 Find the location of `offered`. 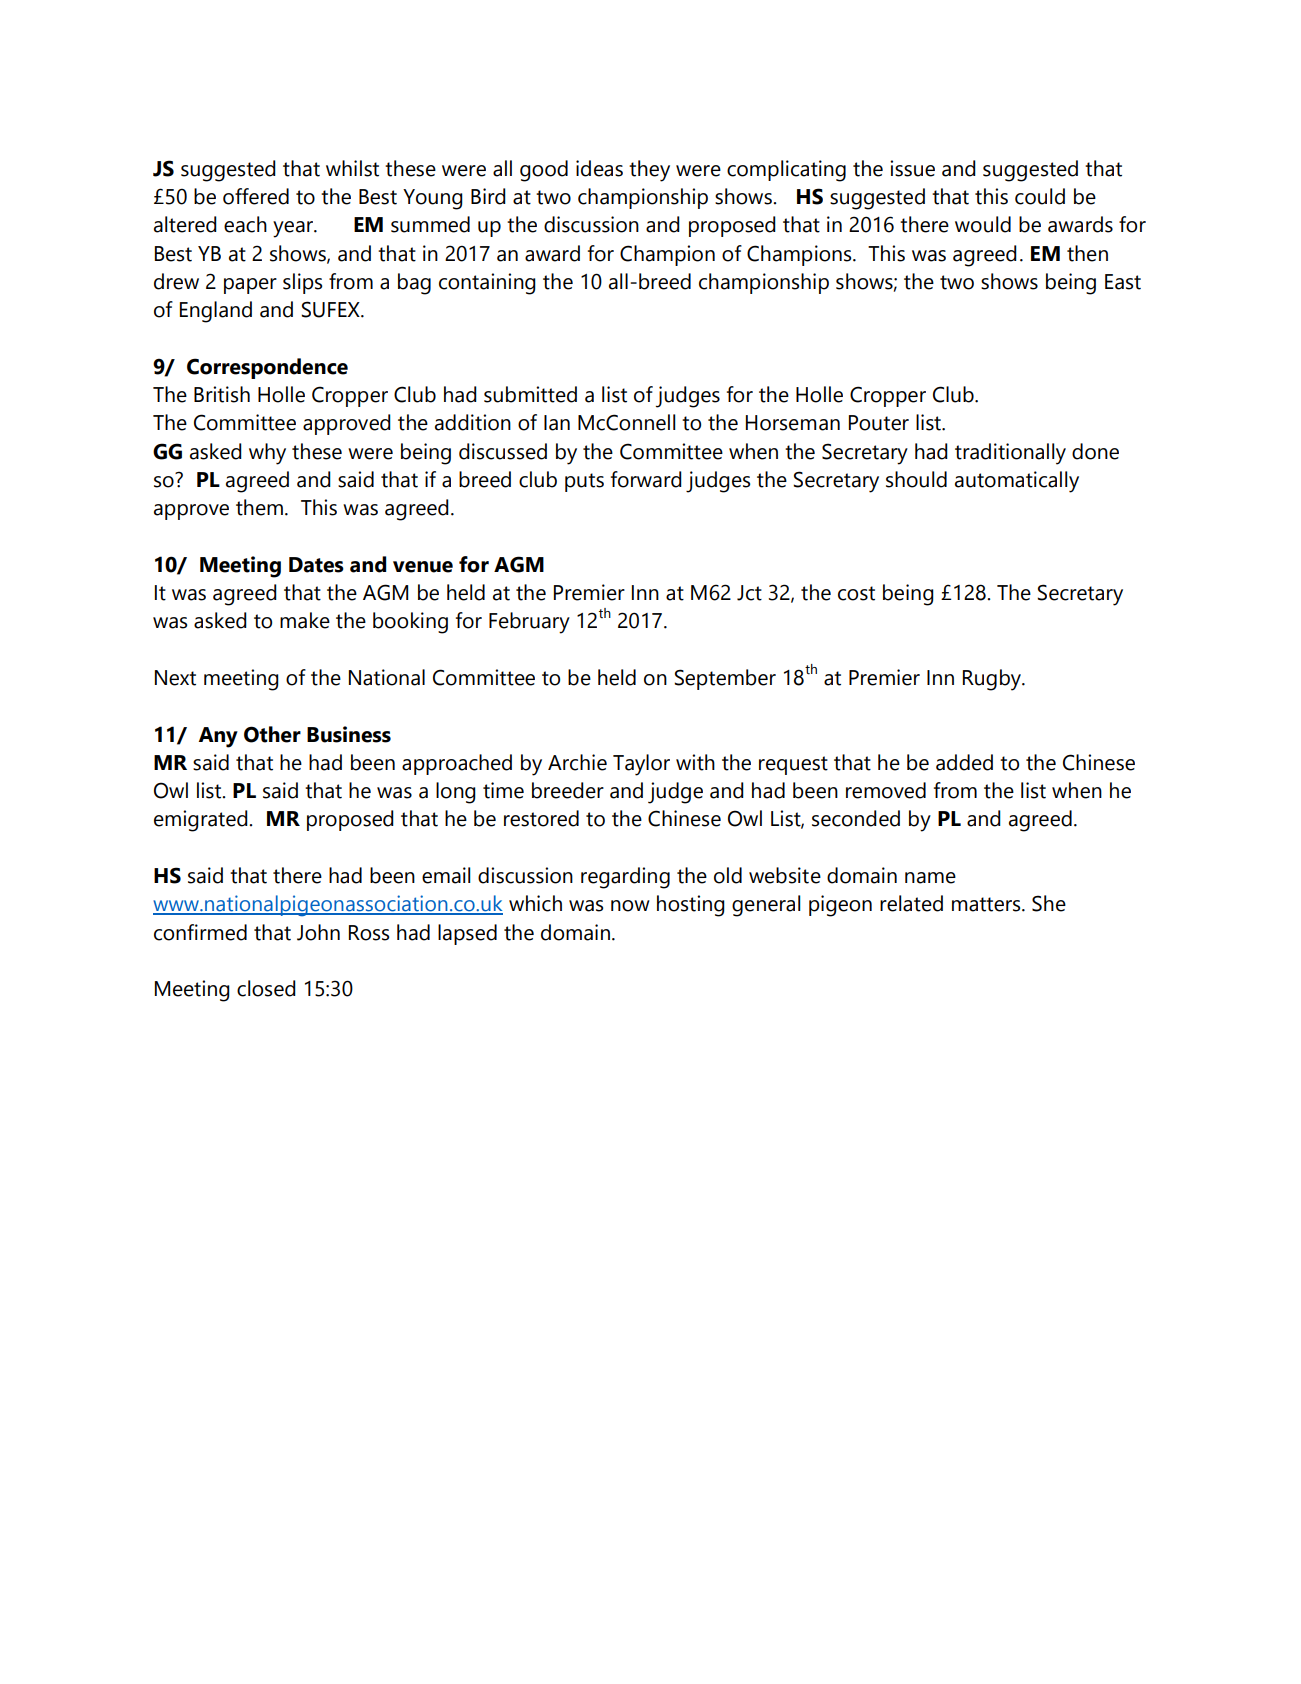

offered is located at coordinates (256, 196).
